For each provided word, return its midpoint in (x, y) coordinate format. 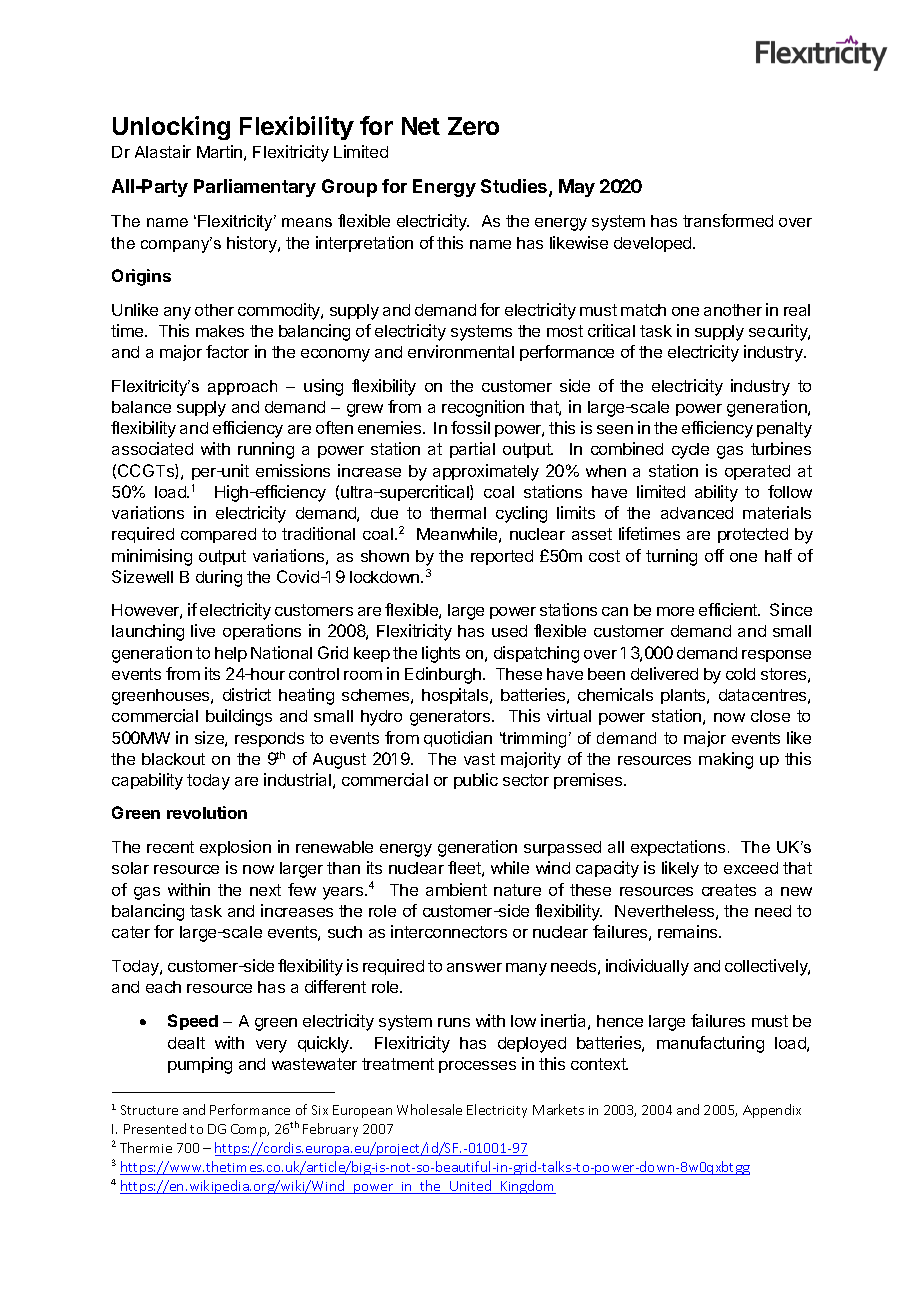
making (726, 760)
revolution (207, 812)
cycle (690, 451)
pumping (200, 1065)
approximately (486, 472)
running (266, 450)
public (476, 781)
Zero (473, 126)
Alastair (163, 151)
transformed (728, 220)
